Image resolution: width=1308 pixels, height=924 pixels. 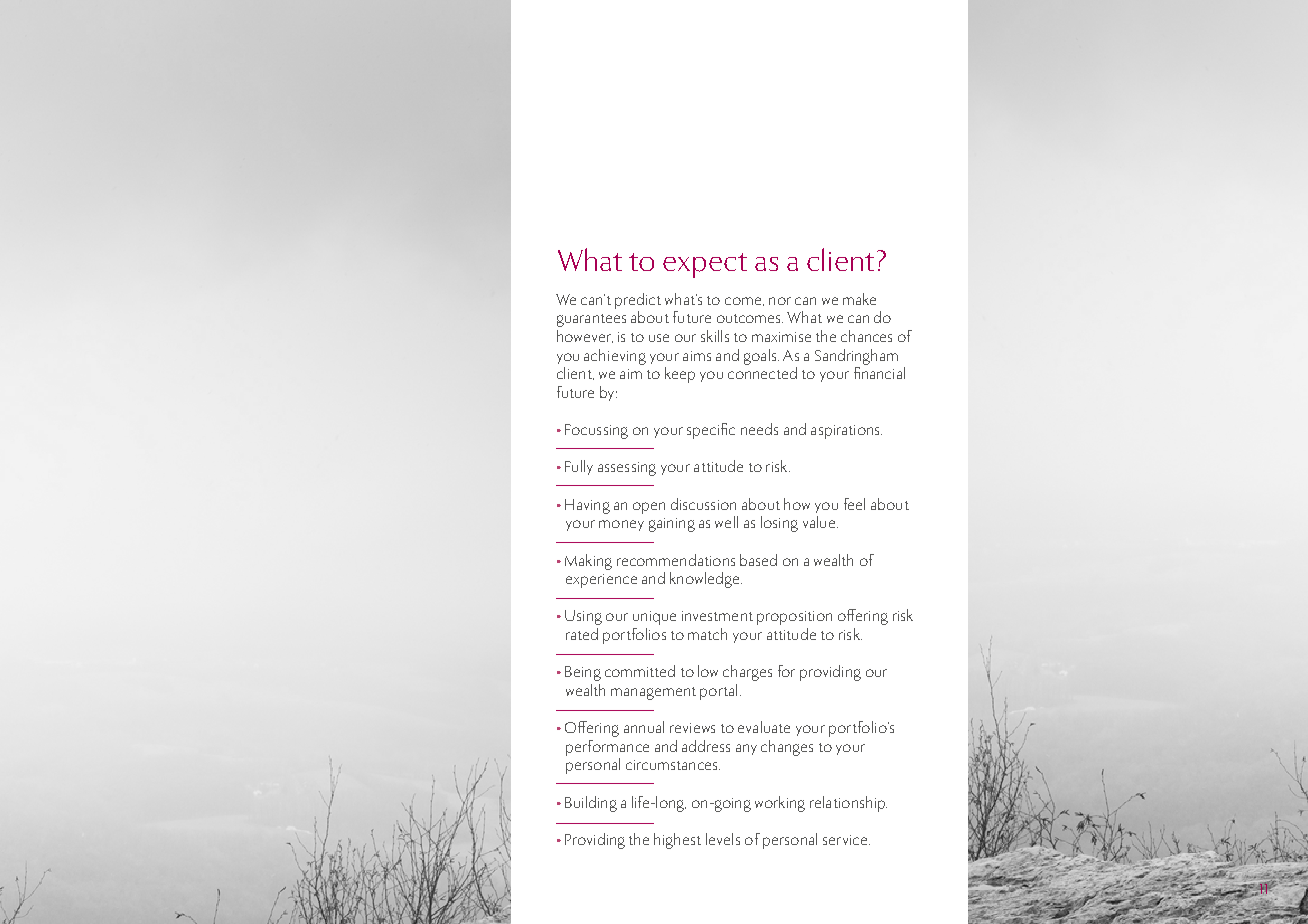 What do you see at coordinates (638, 301) in the screenshot?
I see `predict` at bounding box center [638, 301].
